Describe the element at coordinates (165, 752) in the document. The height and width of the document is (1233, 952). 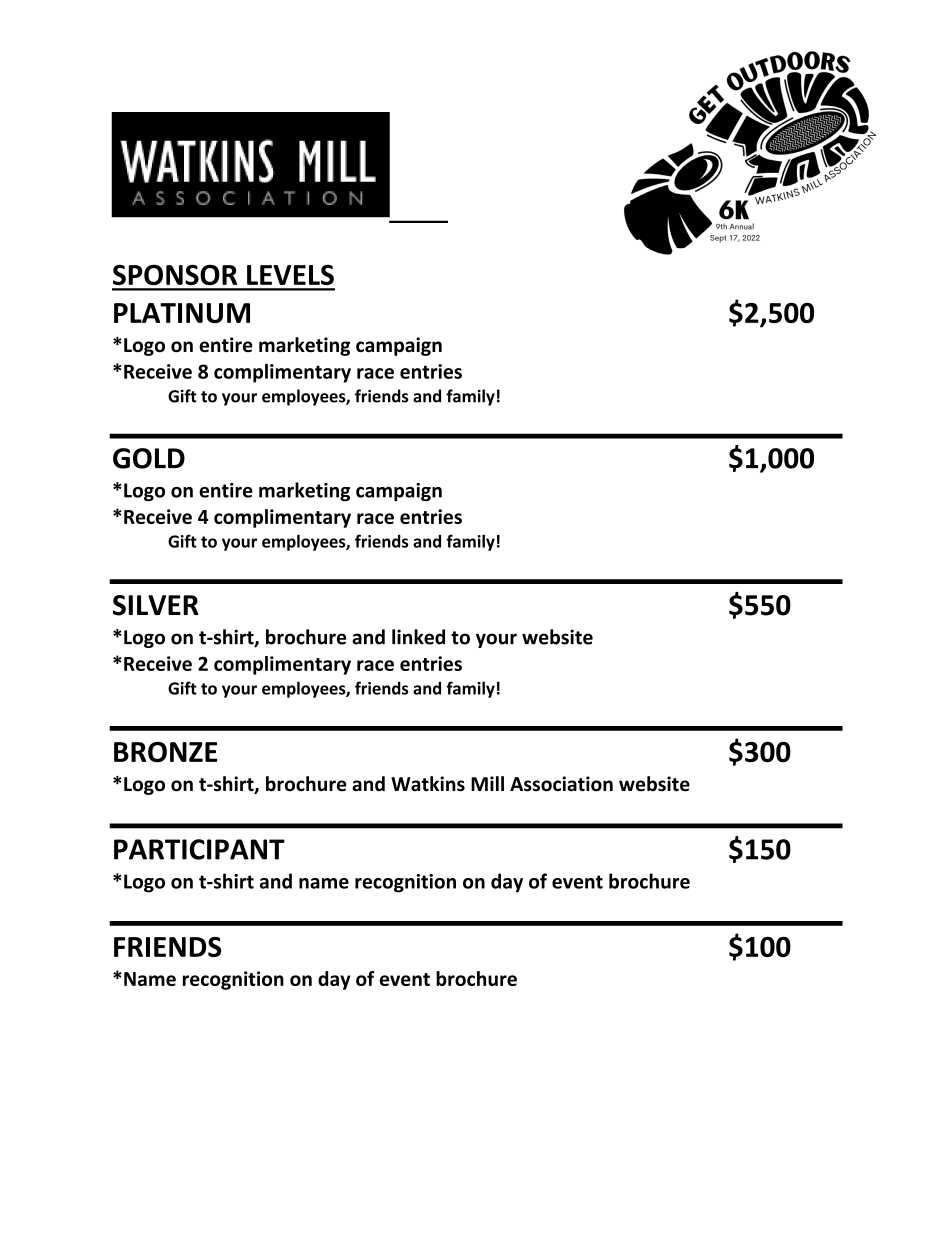
I see `BRONZE` at that location.
